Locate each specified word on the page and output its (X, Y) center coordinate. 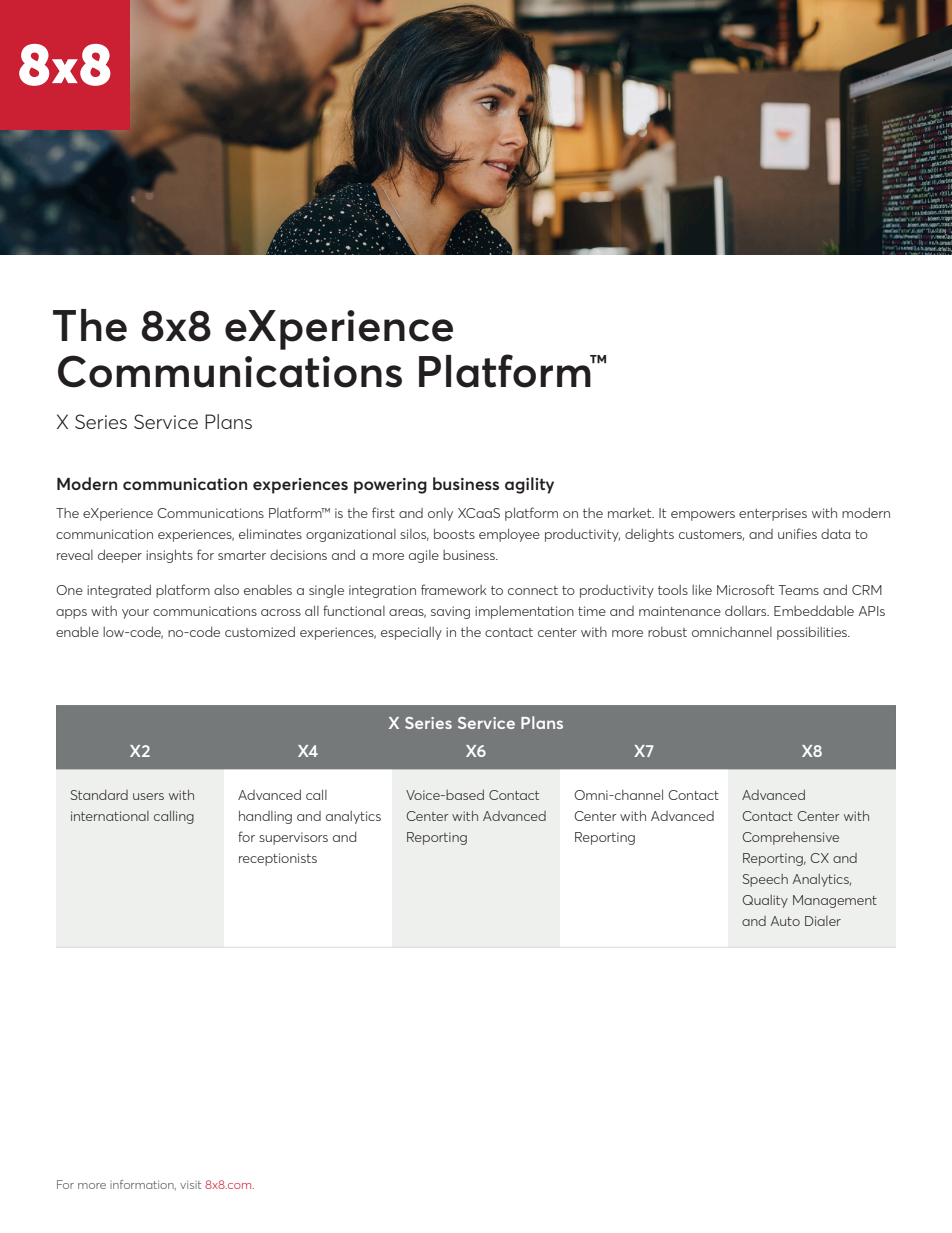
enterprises (773, 514)
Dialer (823, 921)
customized (260, 632)
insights (169, 556)
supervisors (293, 838)
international (110, 816)
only (440, 514)
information (143, 1185)
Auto (785, 921)
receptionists (278, 859)
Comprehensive (791, 838)
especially (411, 633)
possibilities (813, 633)
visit (190, 1185)
